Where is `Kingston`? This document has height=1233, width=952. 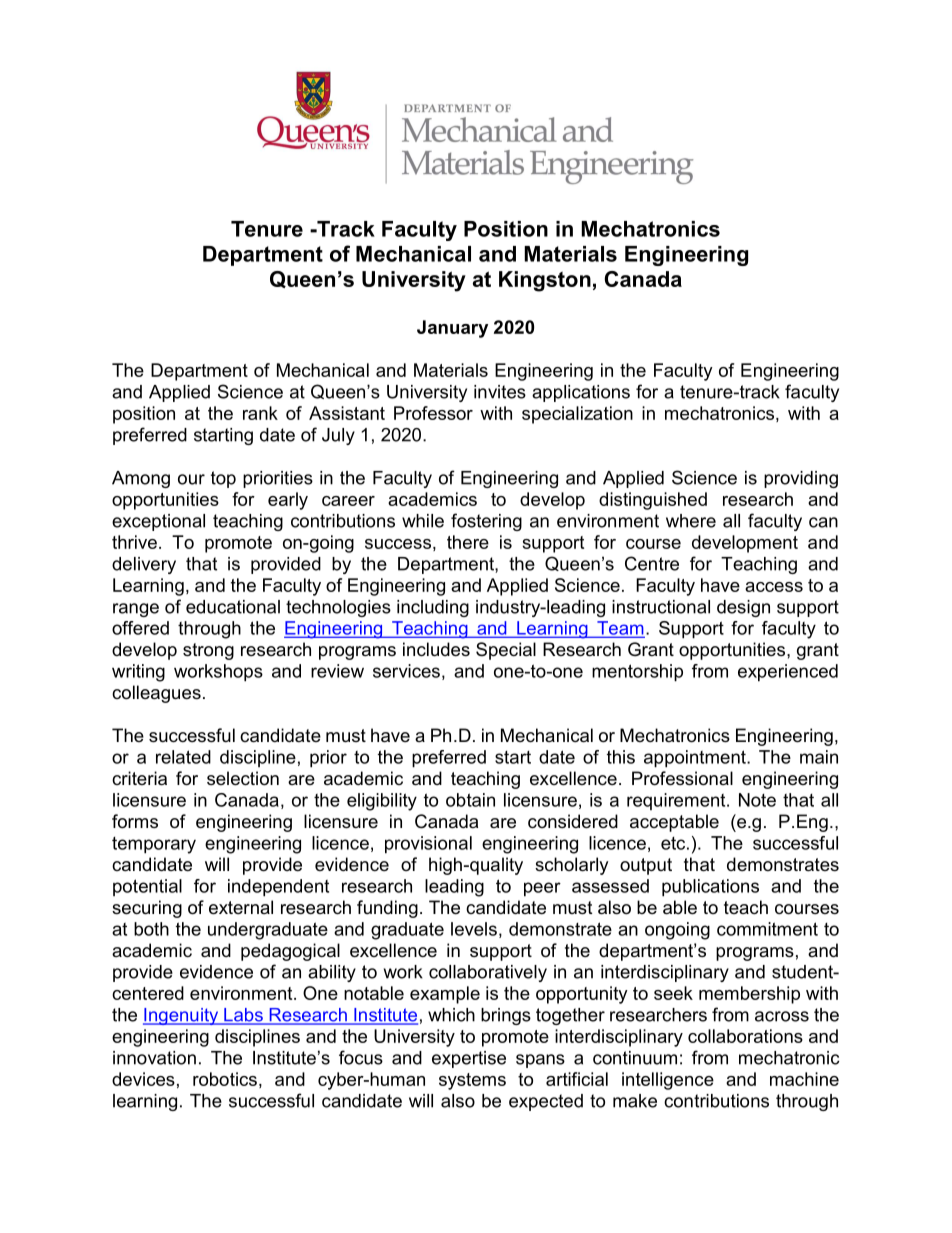 Kingston is located at coordinates (545, 281).
